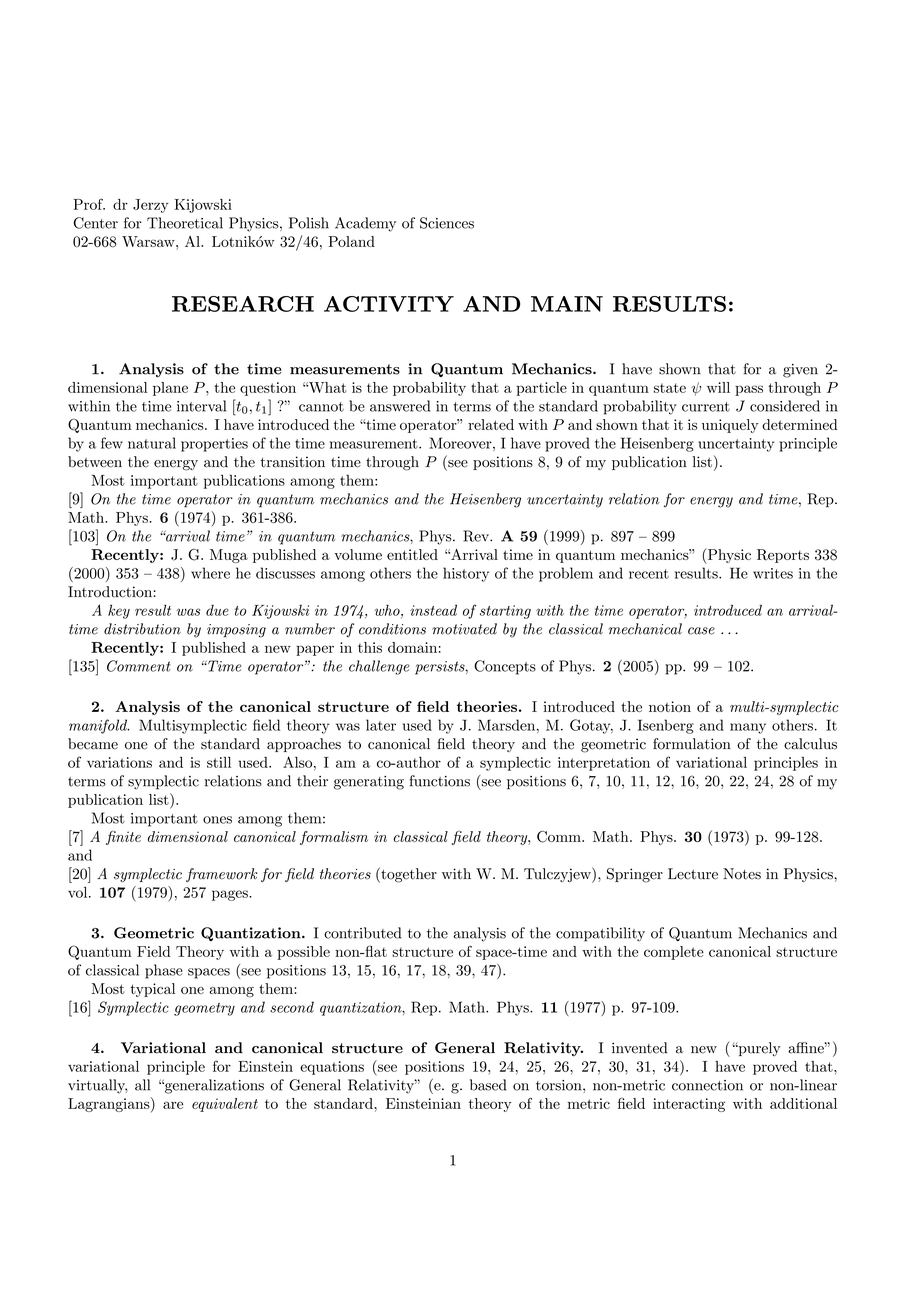  Describe the element at coordinates (152, 443) in the screenshot. I see `natural` at that location.
